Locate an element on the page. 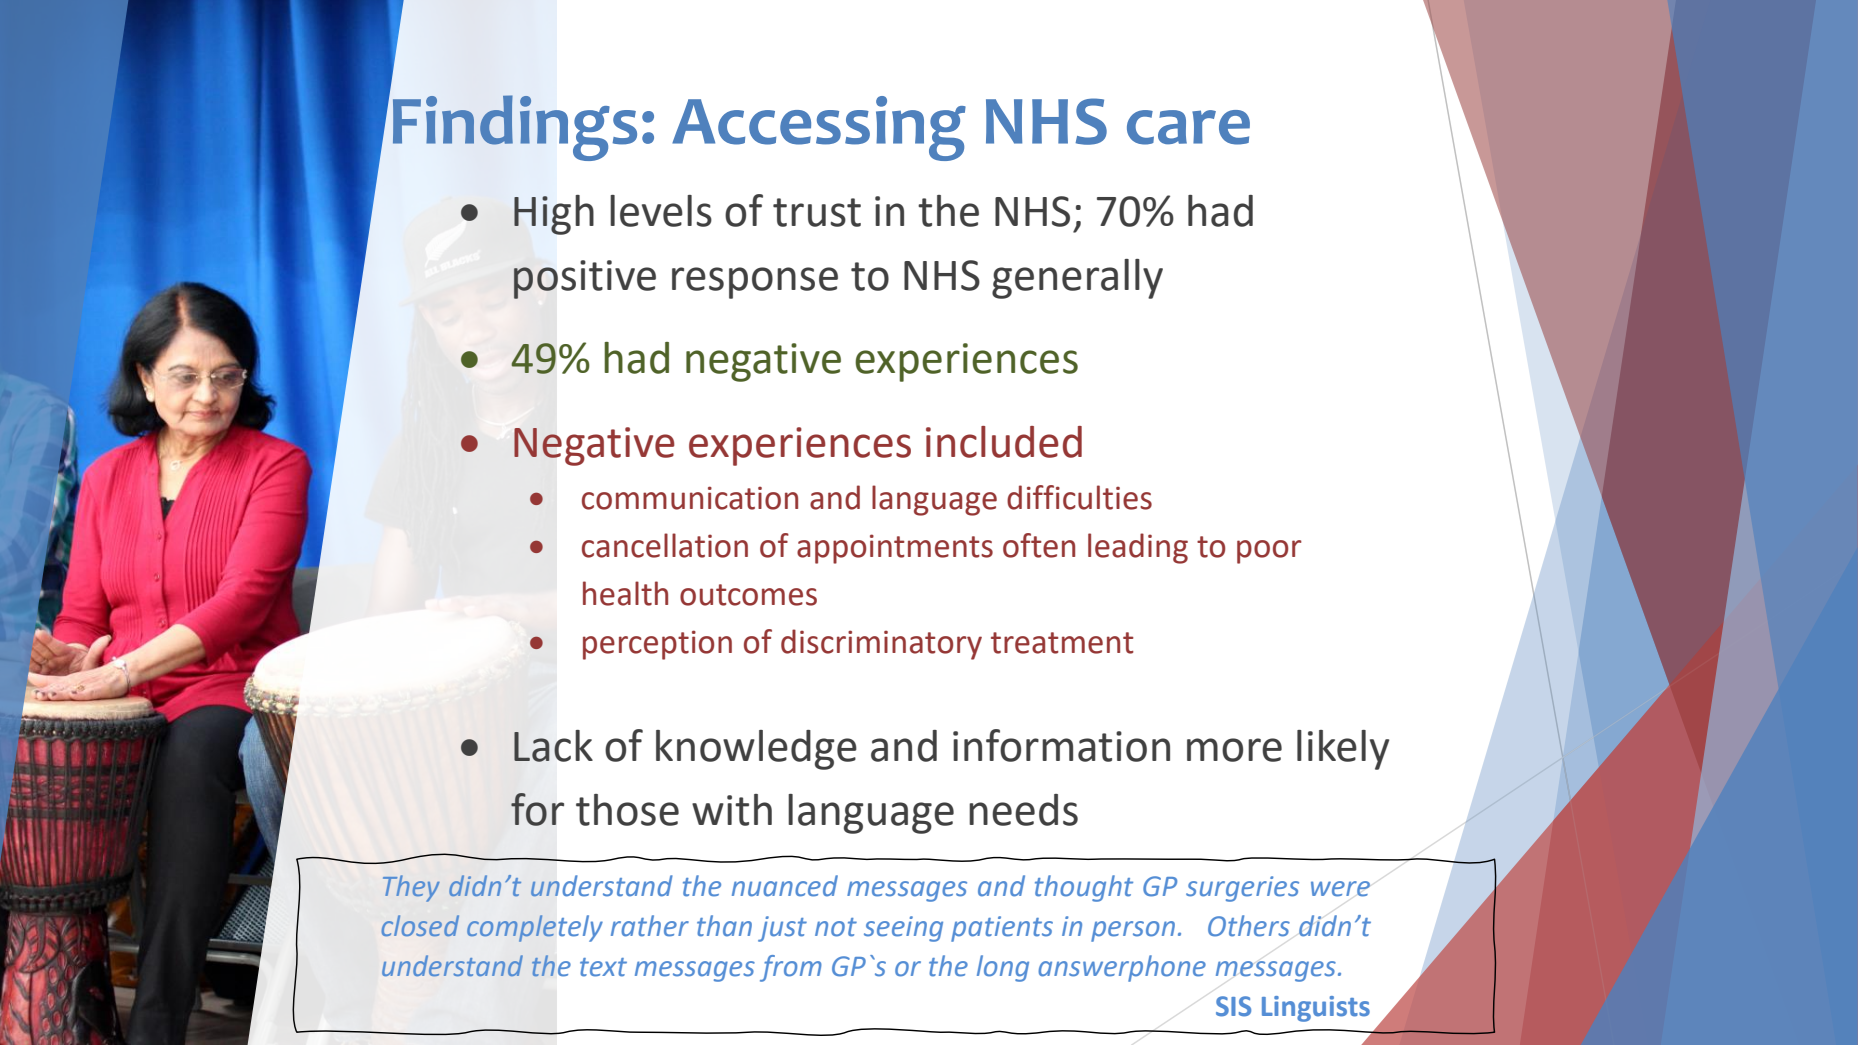 This page has width=1858, height=1045. response is located at coordinates (755, 283).
